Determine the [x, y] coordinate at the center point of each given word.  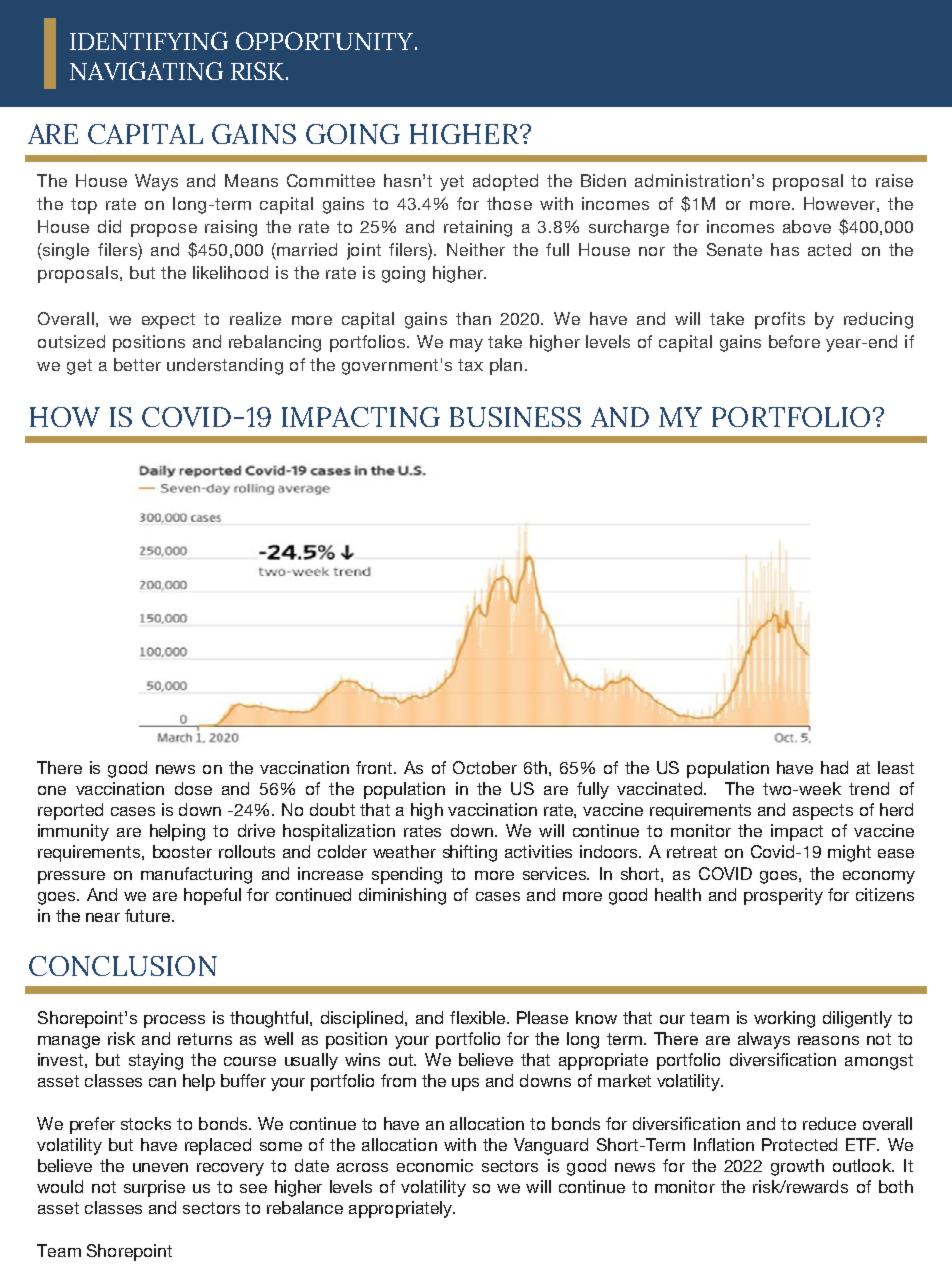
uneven [160, 1167]
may [466, 345]
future [149, 915]
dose [193, 788]
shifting [470, 853]
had [834, 767]
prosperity [783, 896]
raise [894, 180]
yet [452, 183]
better [137, 364]
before [794, 341]
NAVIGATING [146, 71]
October [485, 767]
